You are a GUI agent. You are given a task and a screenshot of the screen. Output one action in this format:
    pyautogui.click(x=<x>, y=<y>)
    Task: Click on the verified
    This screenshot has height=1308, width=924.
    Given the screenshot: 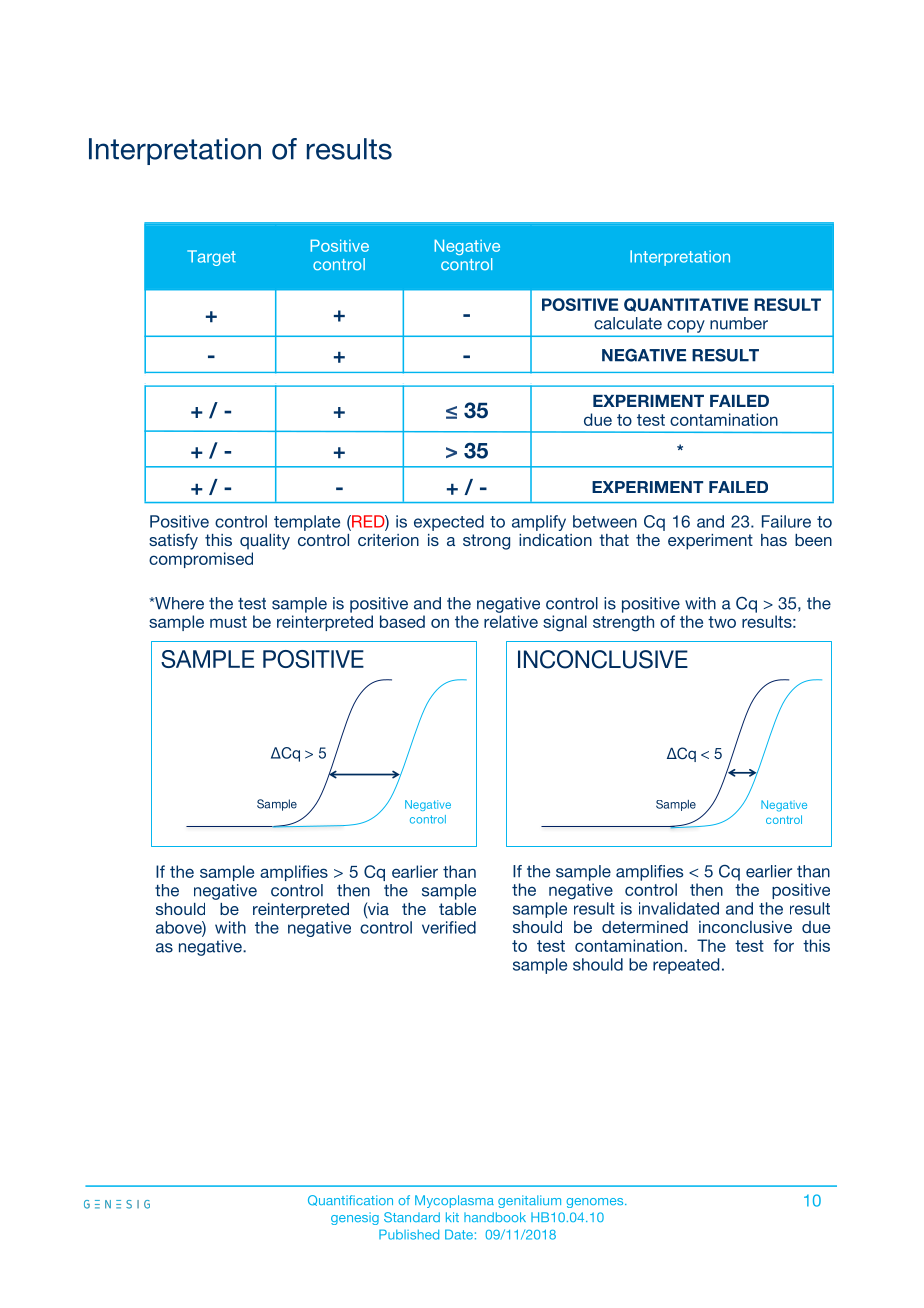 What is the action you would take?
    pyautogui.click(x=449, y=927)
